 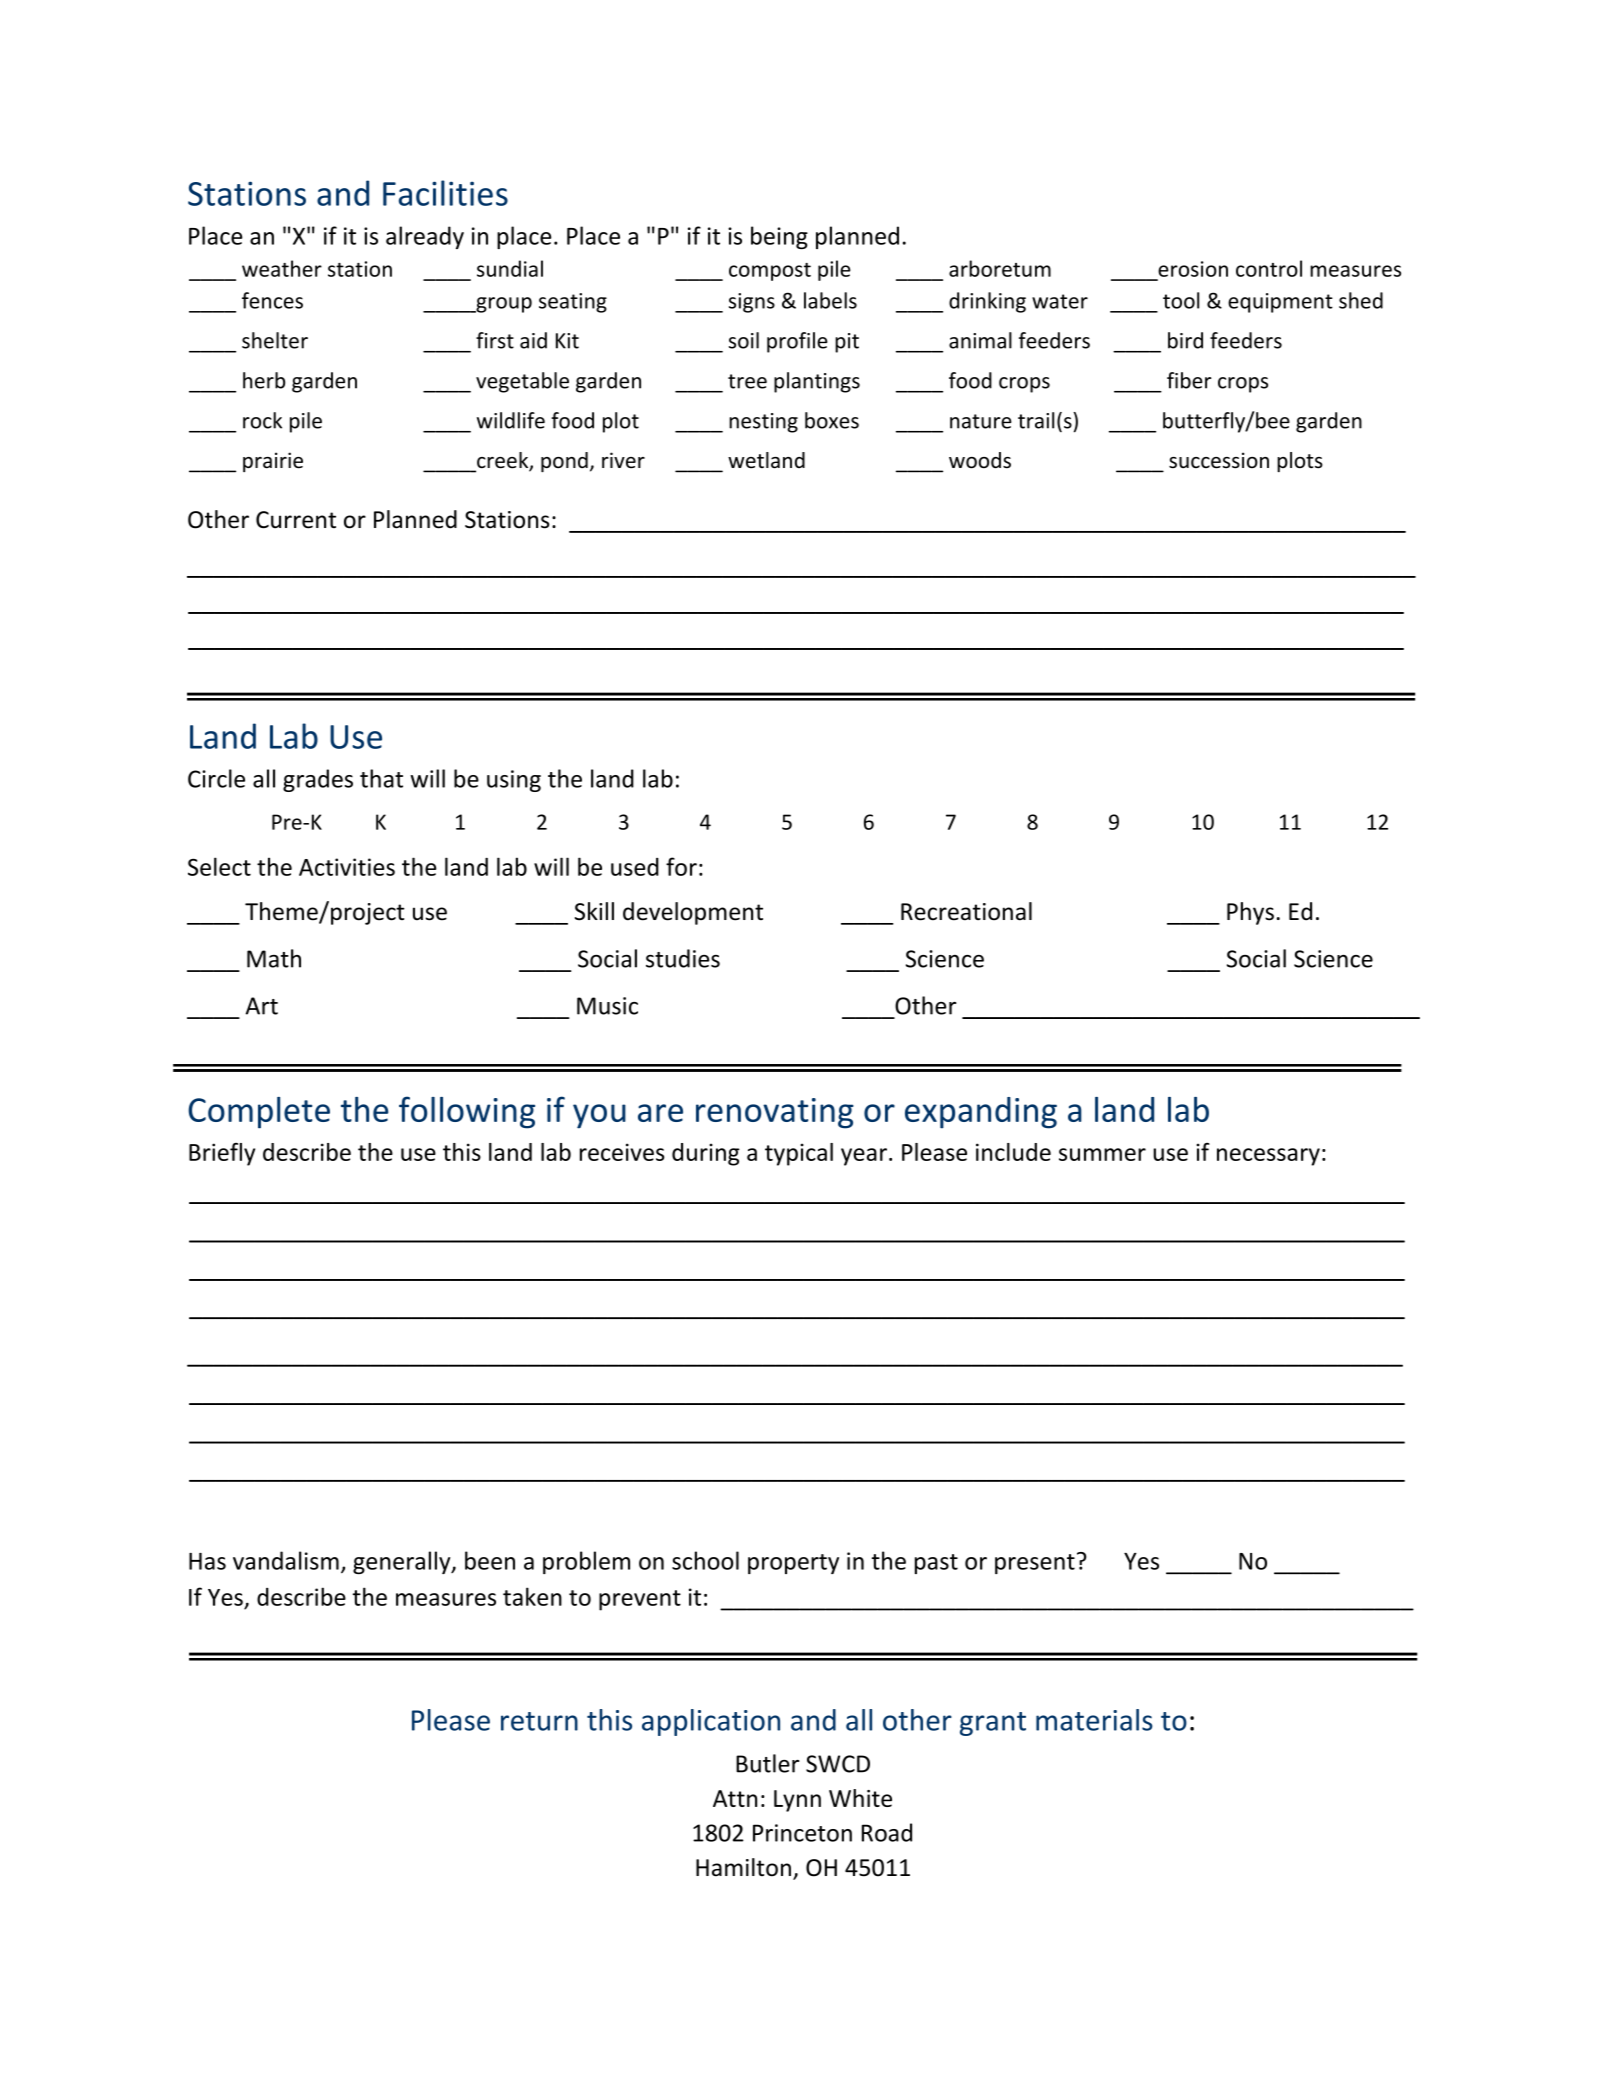 I want to click on Art, so click(x=262, y=1006).
